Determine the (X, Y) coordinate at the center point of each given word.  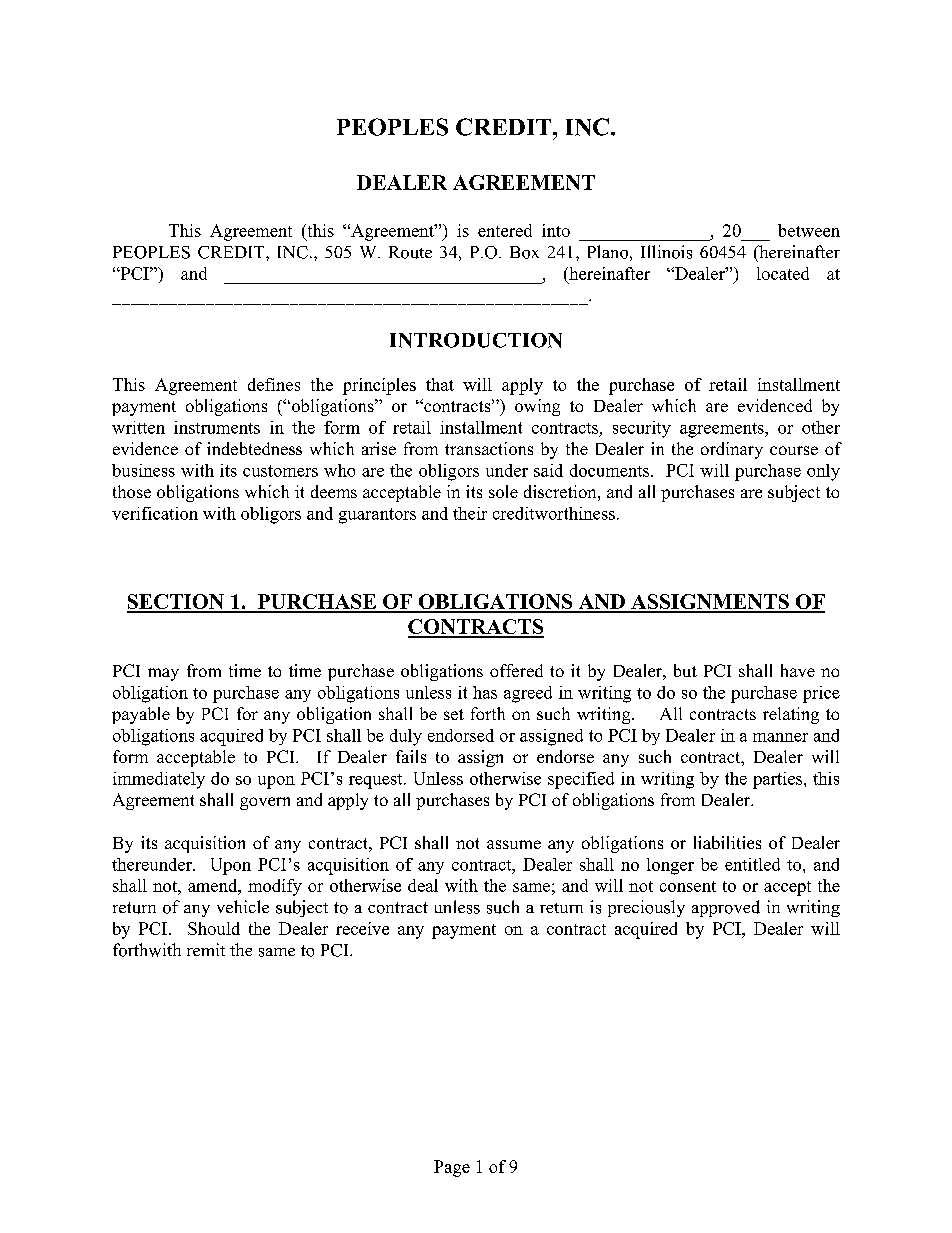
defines (274, 384)
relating (791, 715)
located (783, 273)
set (454, 714)
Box (524, 252)
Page (452, 1168)
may (163, 674)
